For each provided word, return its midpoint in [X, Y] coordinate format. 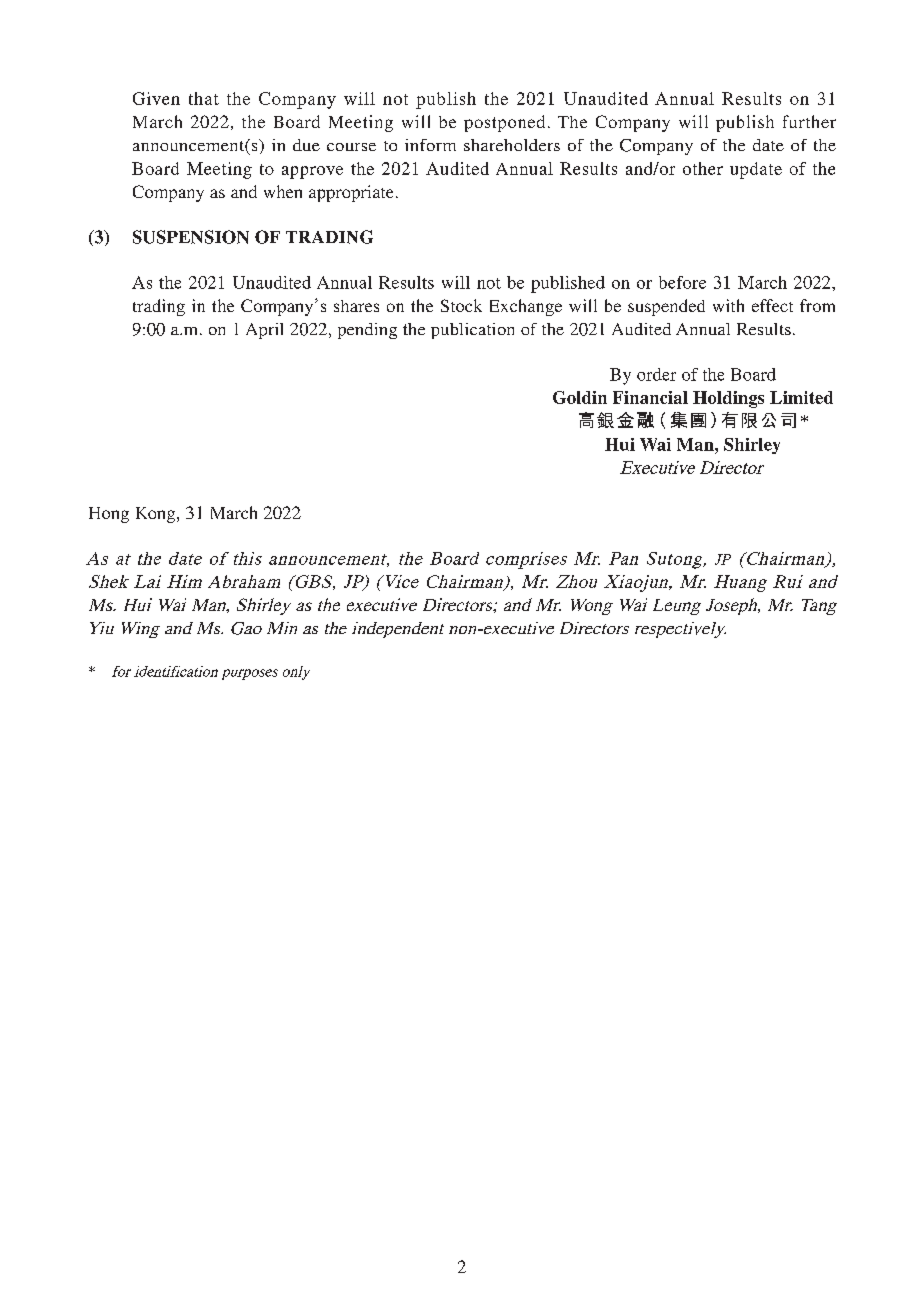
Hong [109, 515]
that [204, 98]
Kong [157, 515]
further [809, 121]
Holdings [728, 399]
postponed [504, 123]
